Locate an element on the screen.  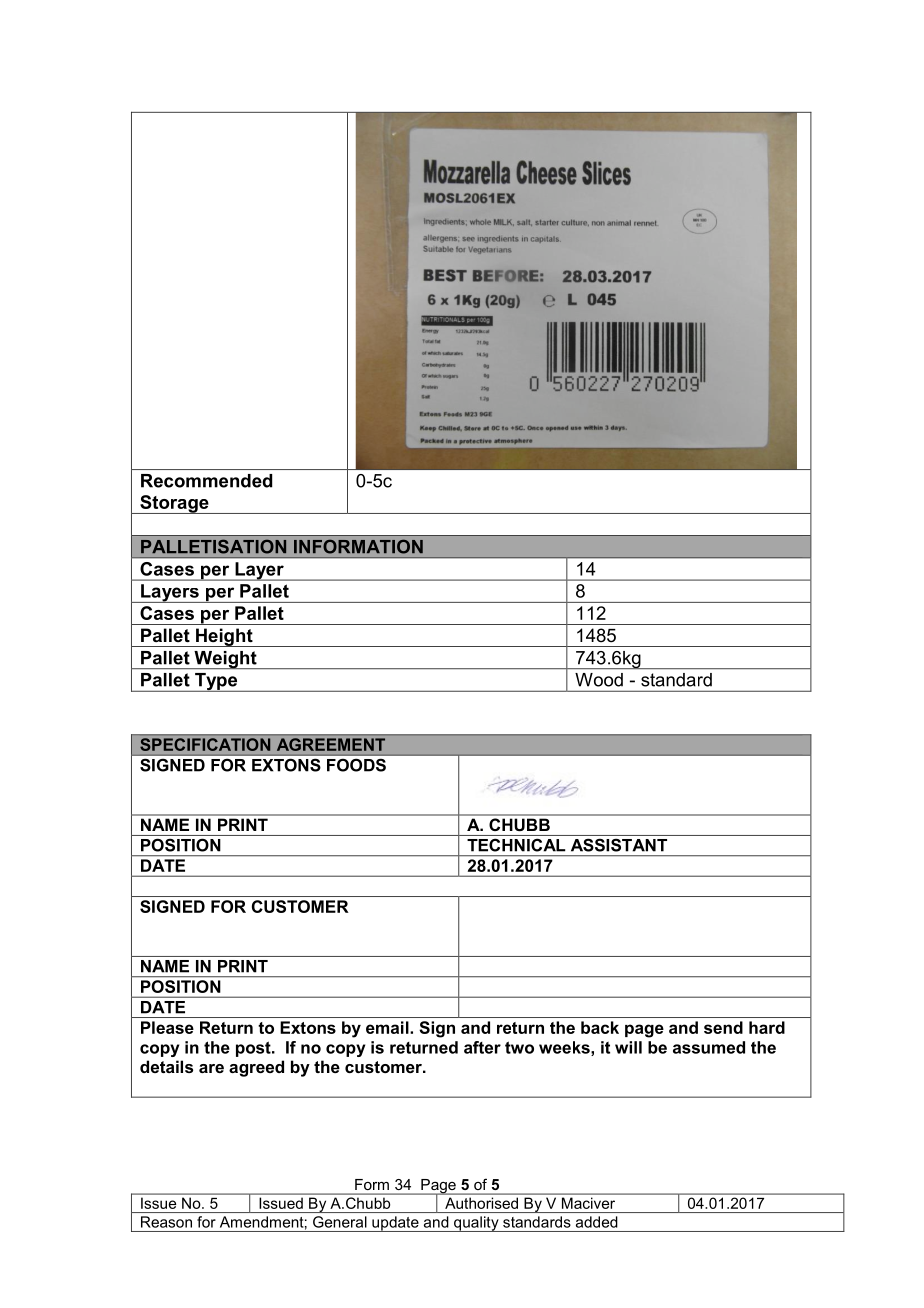
will is located at coordinates (628, 1047).
